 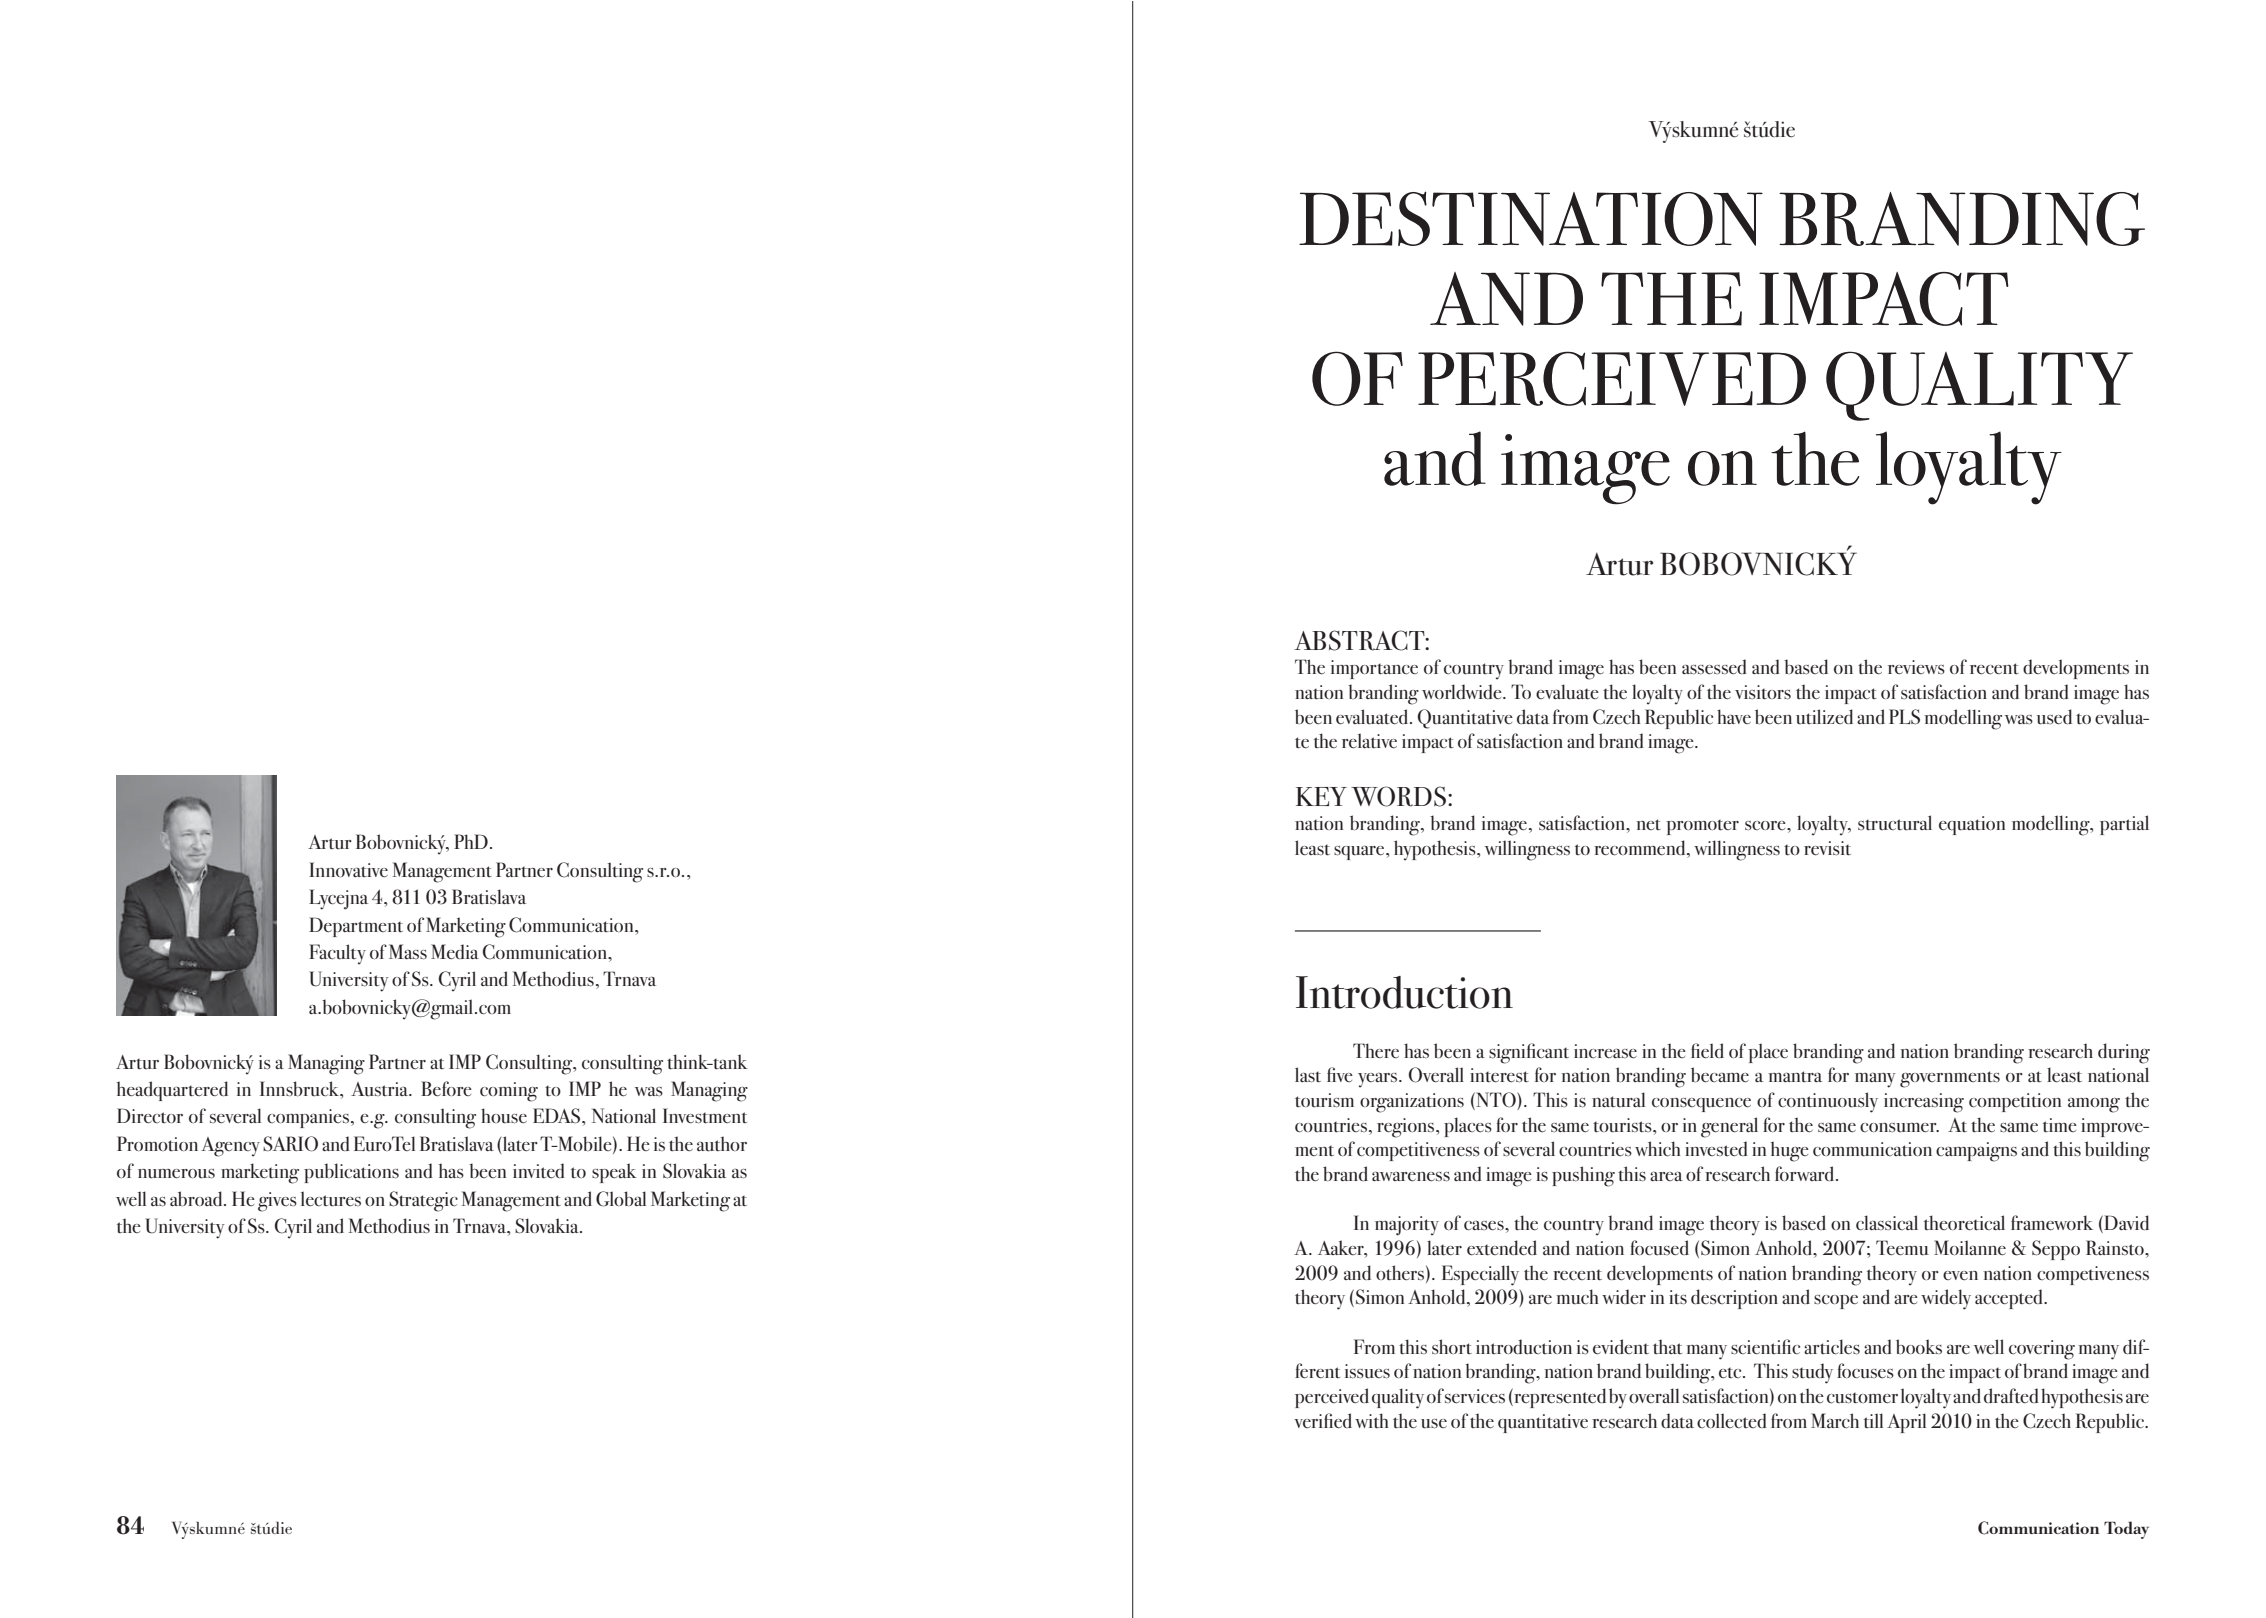 What do you see at coordinates (2124, 1053) in the document?
I see `during` at bounding box center [2124, 1053].
